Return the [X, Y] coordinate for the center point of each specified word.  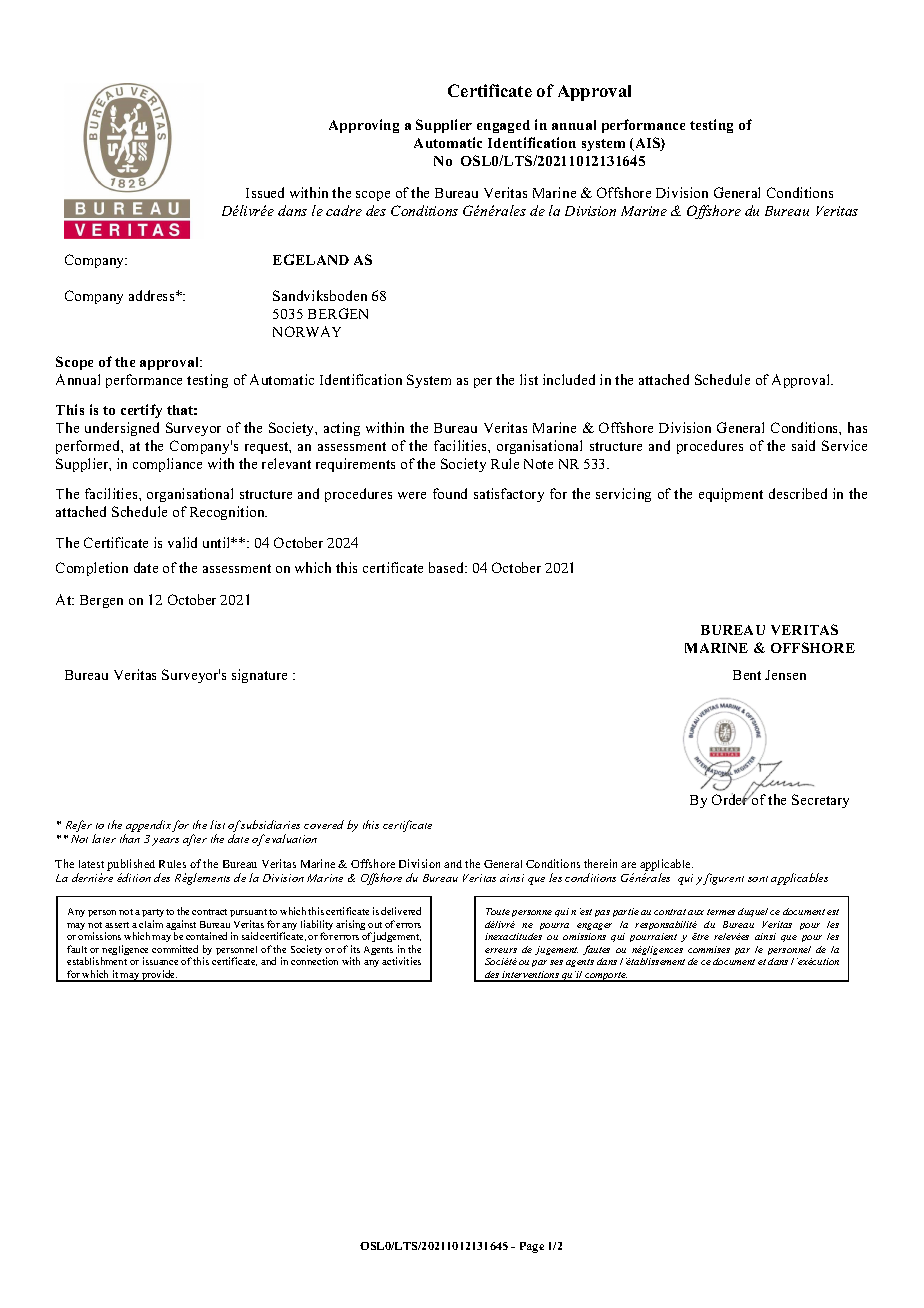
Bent [747, 675]
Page [532, 1247]
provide [159, 976]
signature [259, 676]
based [448, 567]
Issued [265, 192]
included [569, 379]
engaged [503, 126]
